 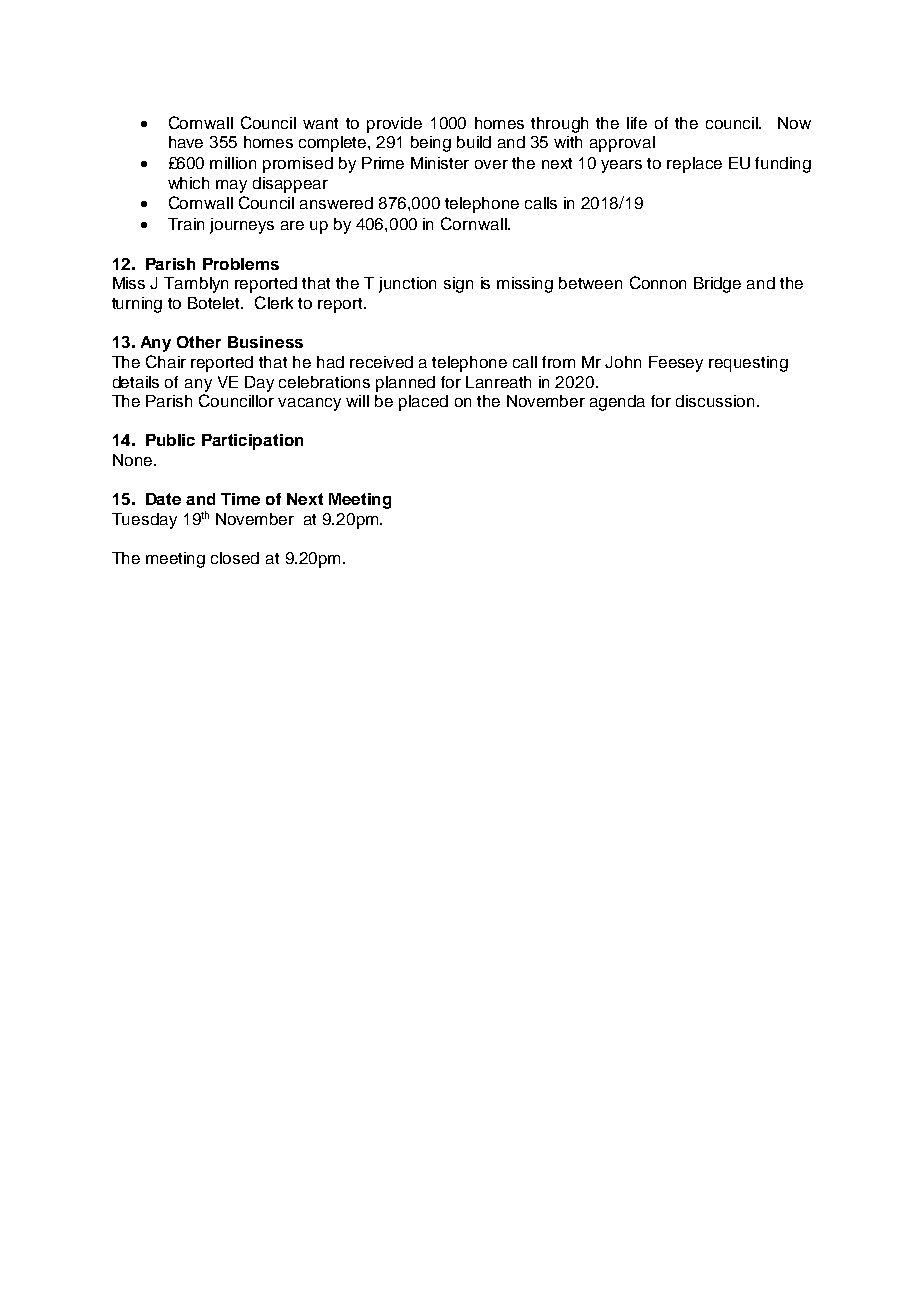 What do you see at coordinates (199, 342) in the screenshot?
I see `Other` at bounding box center [199, 342].
